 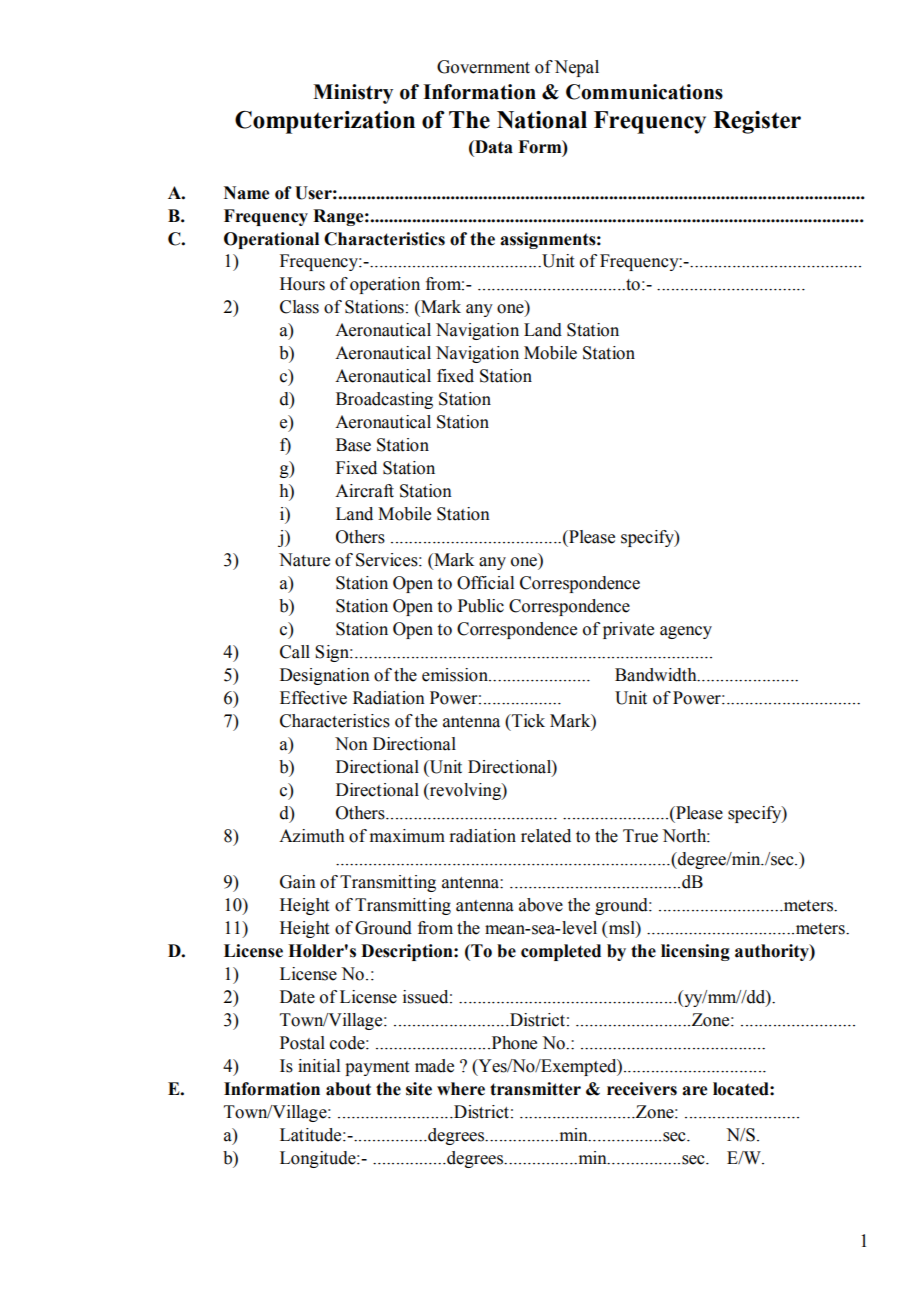 I want to click on Communications, so click(x=644, y=92).
